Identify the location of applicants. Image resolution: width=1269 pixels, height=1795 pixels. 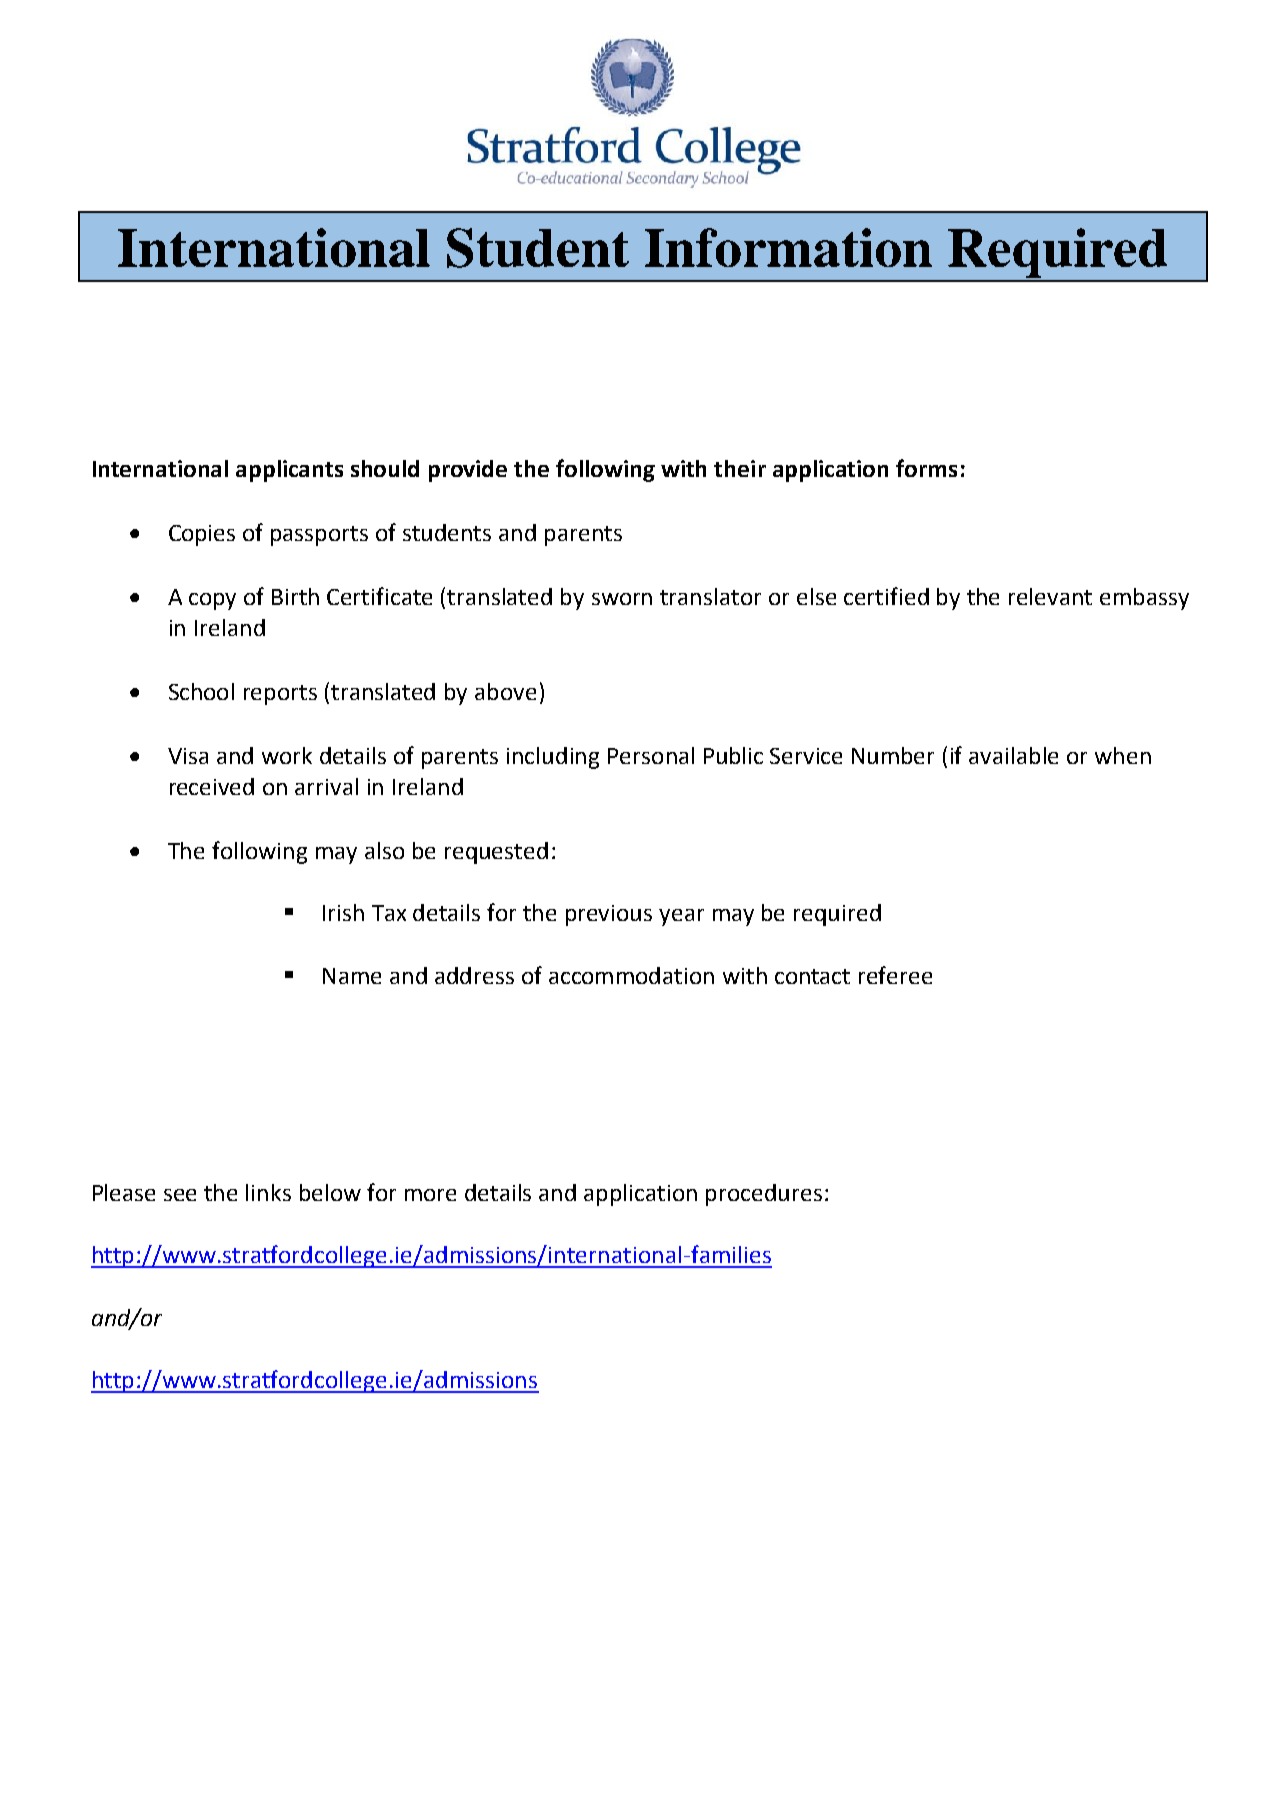
(289, 471).
